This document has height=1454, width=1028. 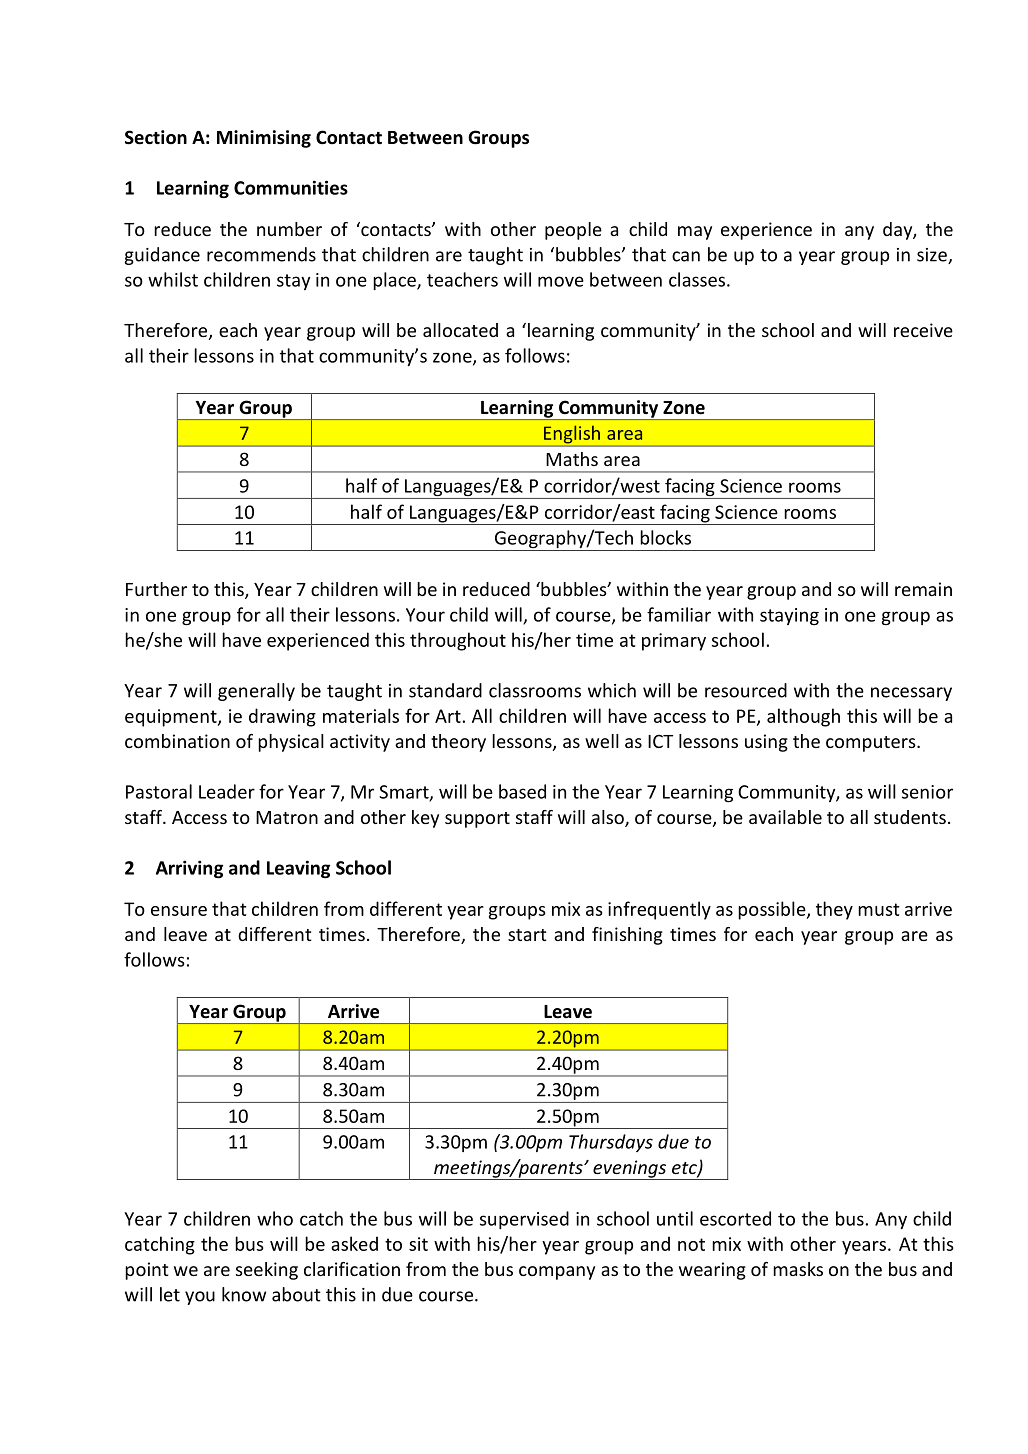 I want to click on Minimising, so click(x=264, y=139).
